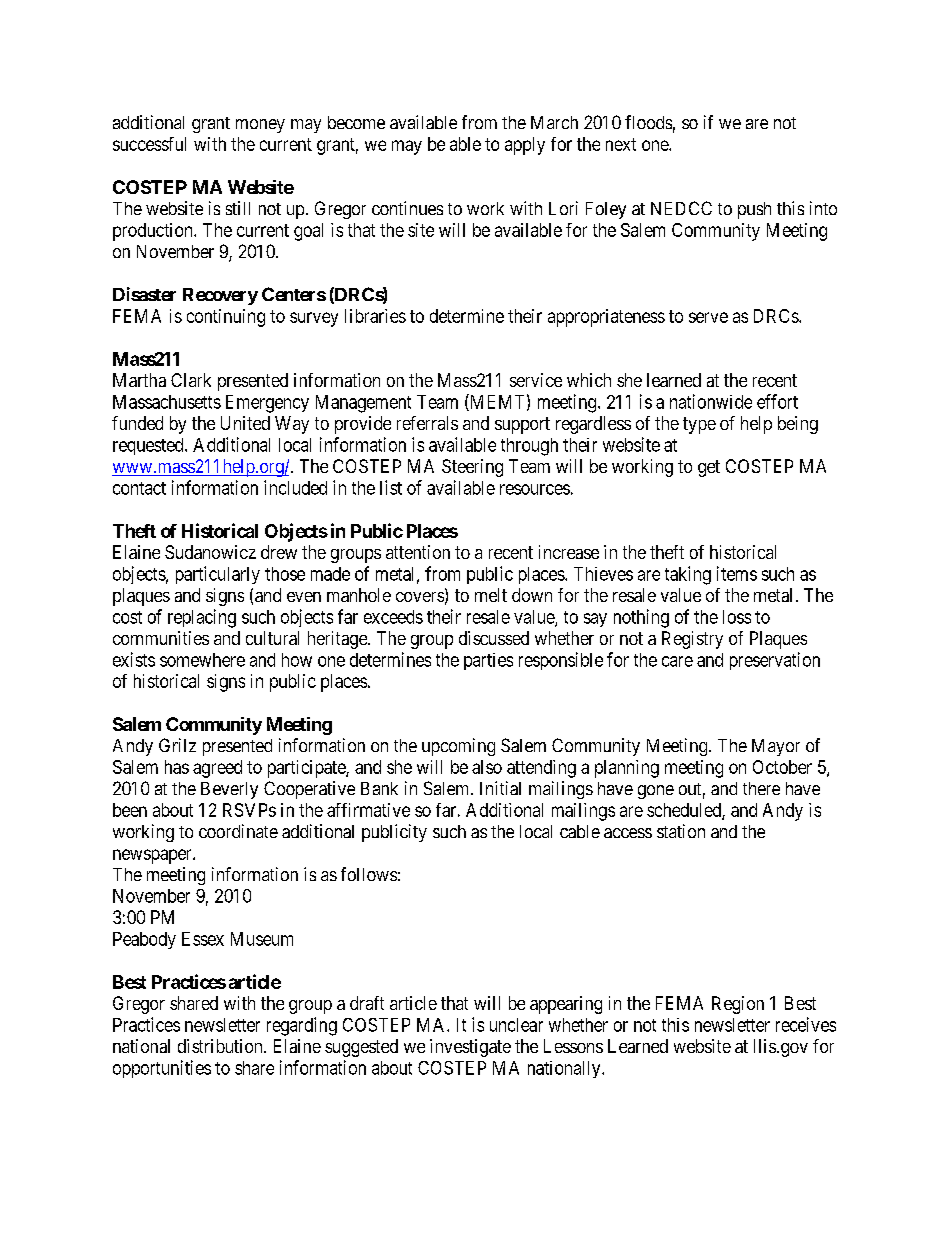 The image size is (952, 1233). What do you see at coordinates (470, 1048) in the image?
I see `investigate` at bounding box center [470, 1048].
